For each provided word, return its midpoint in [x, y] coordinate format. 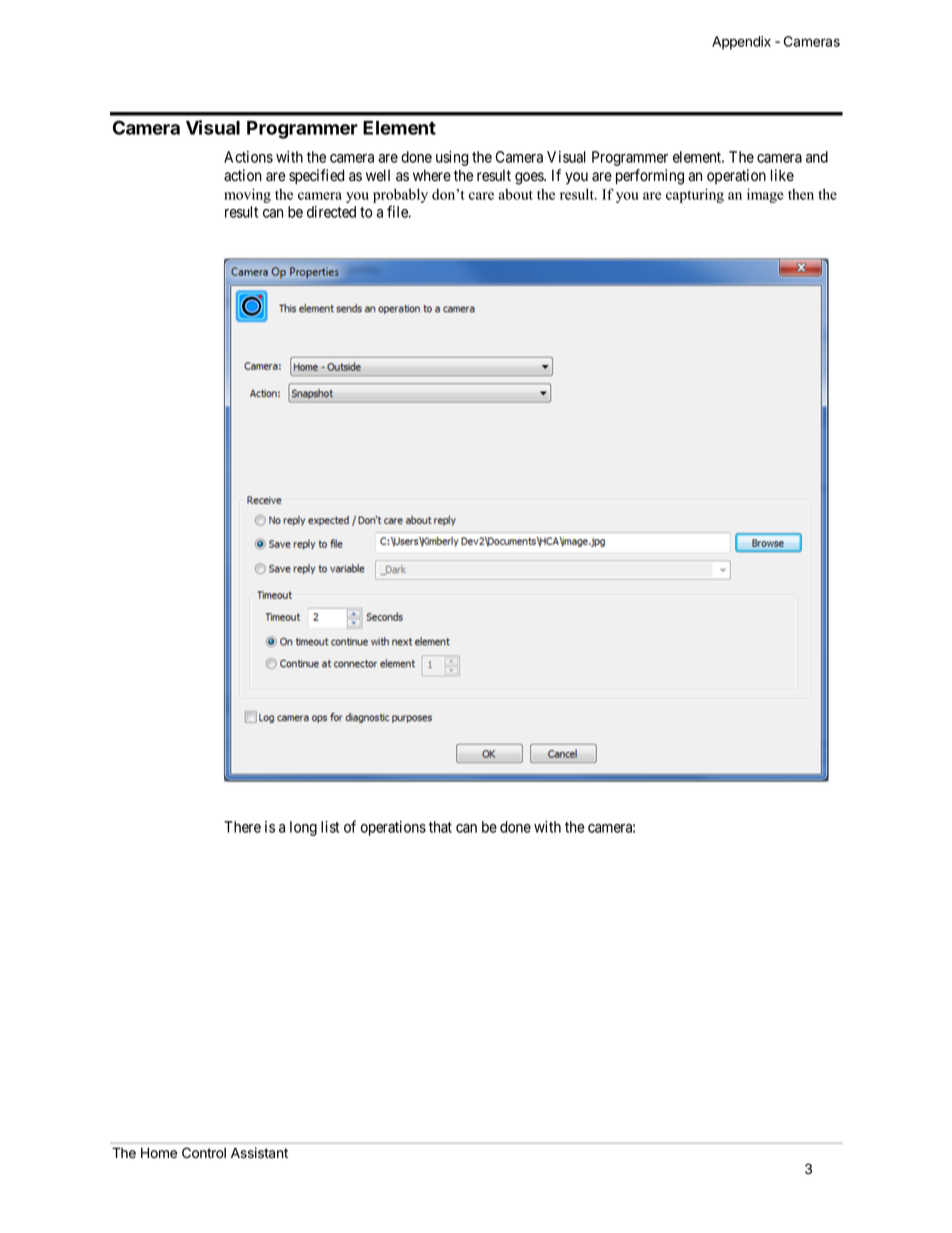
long [303, 828]
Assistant [259, 1153]
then [801, 194]
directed [331, 212]
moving [247, 195]
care [481, 196]
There [242, 827]
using [452, 158]
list [330, 827]
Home [159, 1153]
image [765, 195]
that [440, 827]
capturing [695, 195]
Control [204, 1153]
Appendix [741, 43]
